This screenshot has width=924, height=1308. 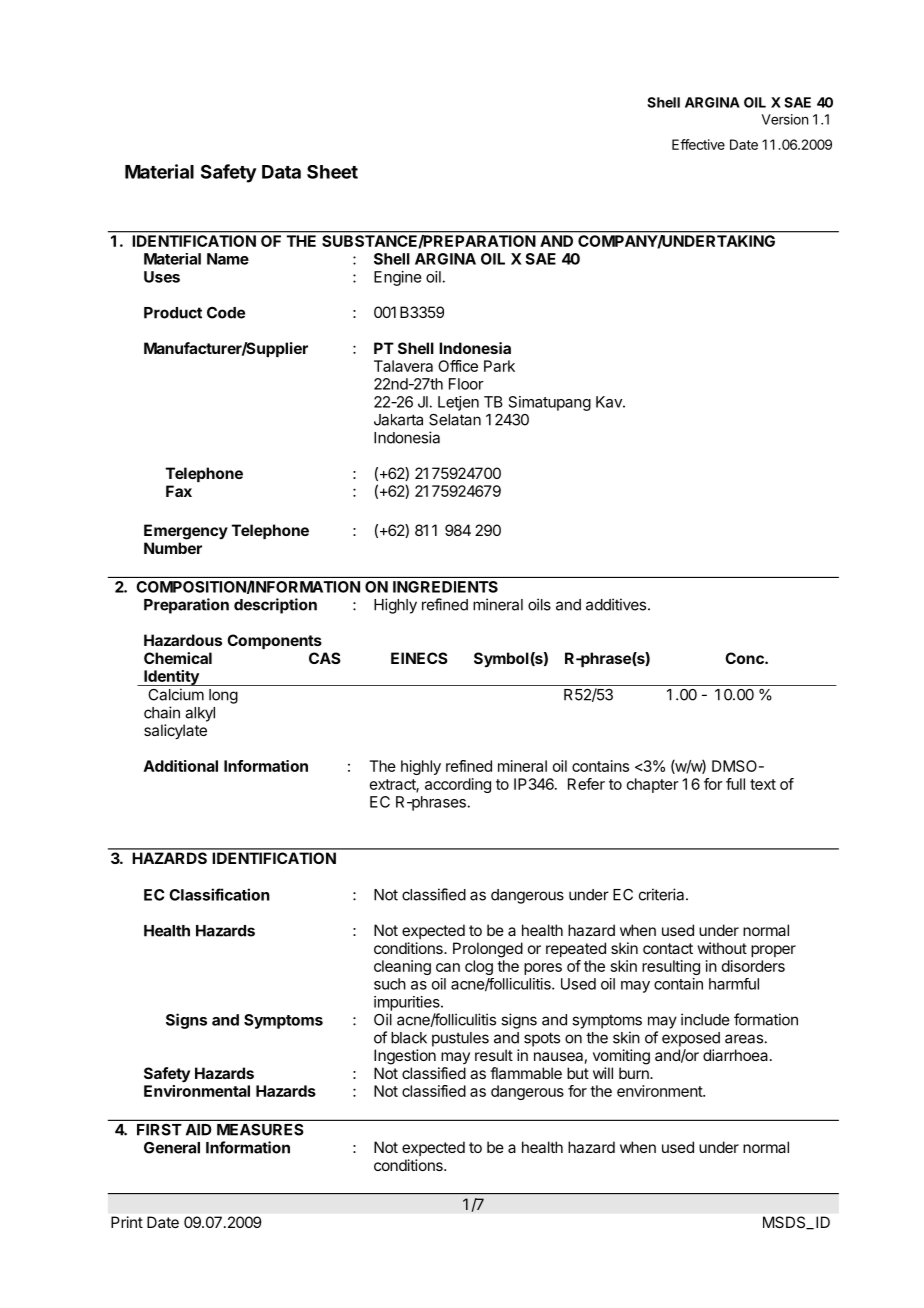 What do you see at coordinates (219, 894) in the screenshot?
I see `Classification` at bounding box center [219, 894].
